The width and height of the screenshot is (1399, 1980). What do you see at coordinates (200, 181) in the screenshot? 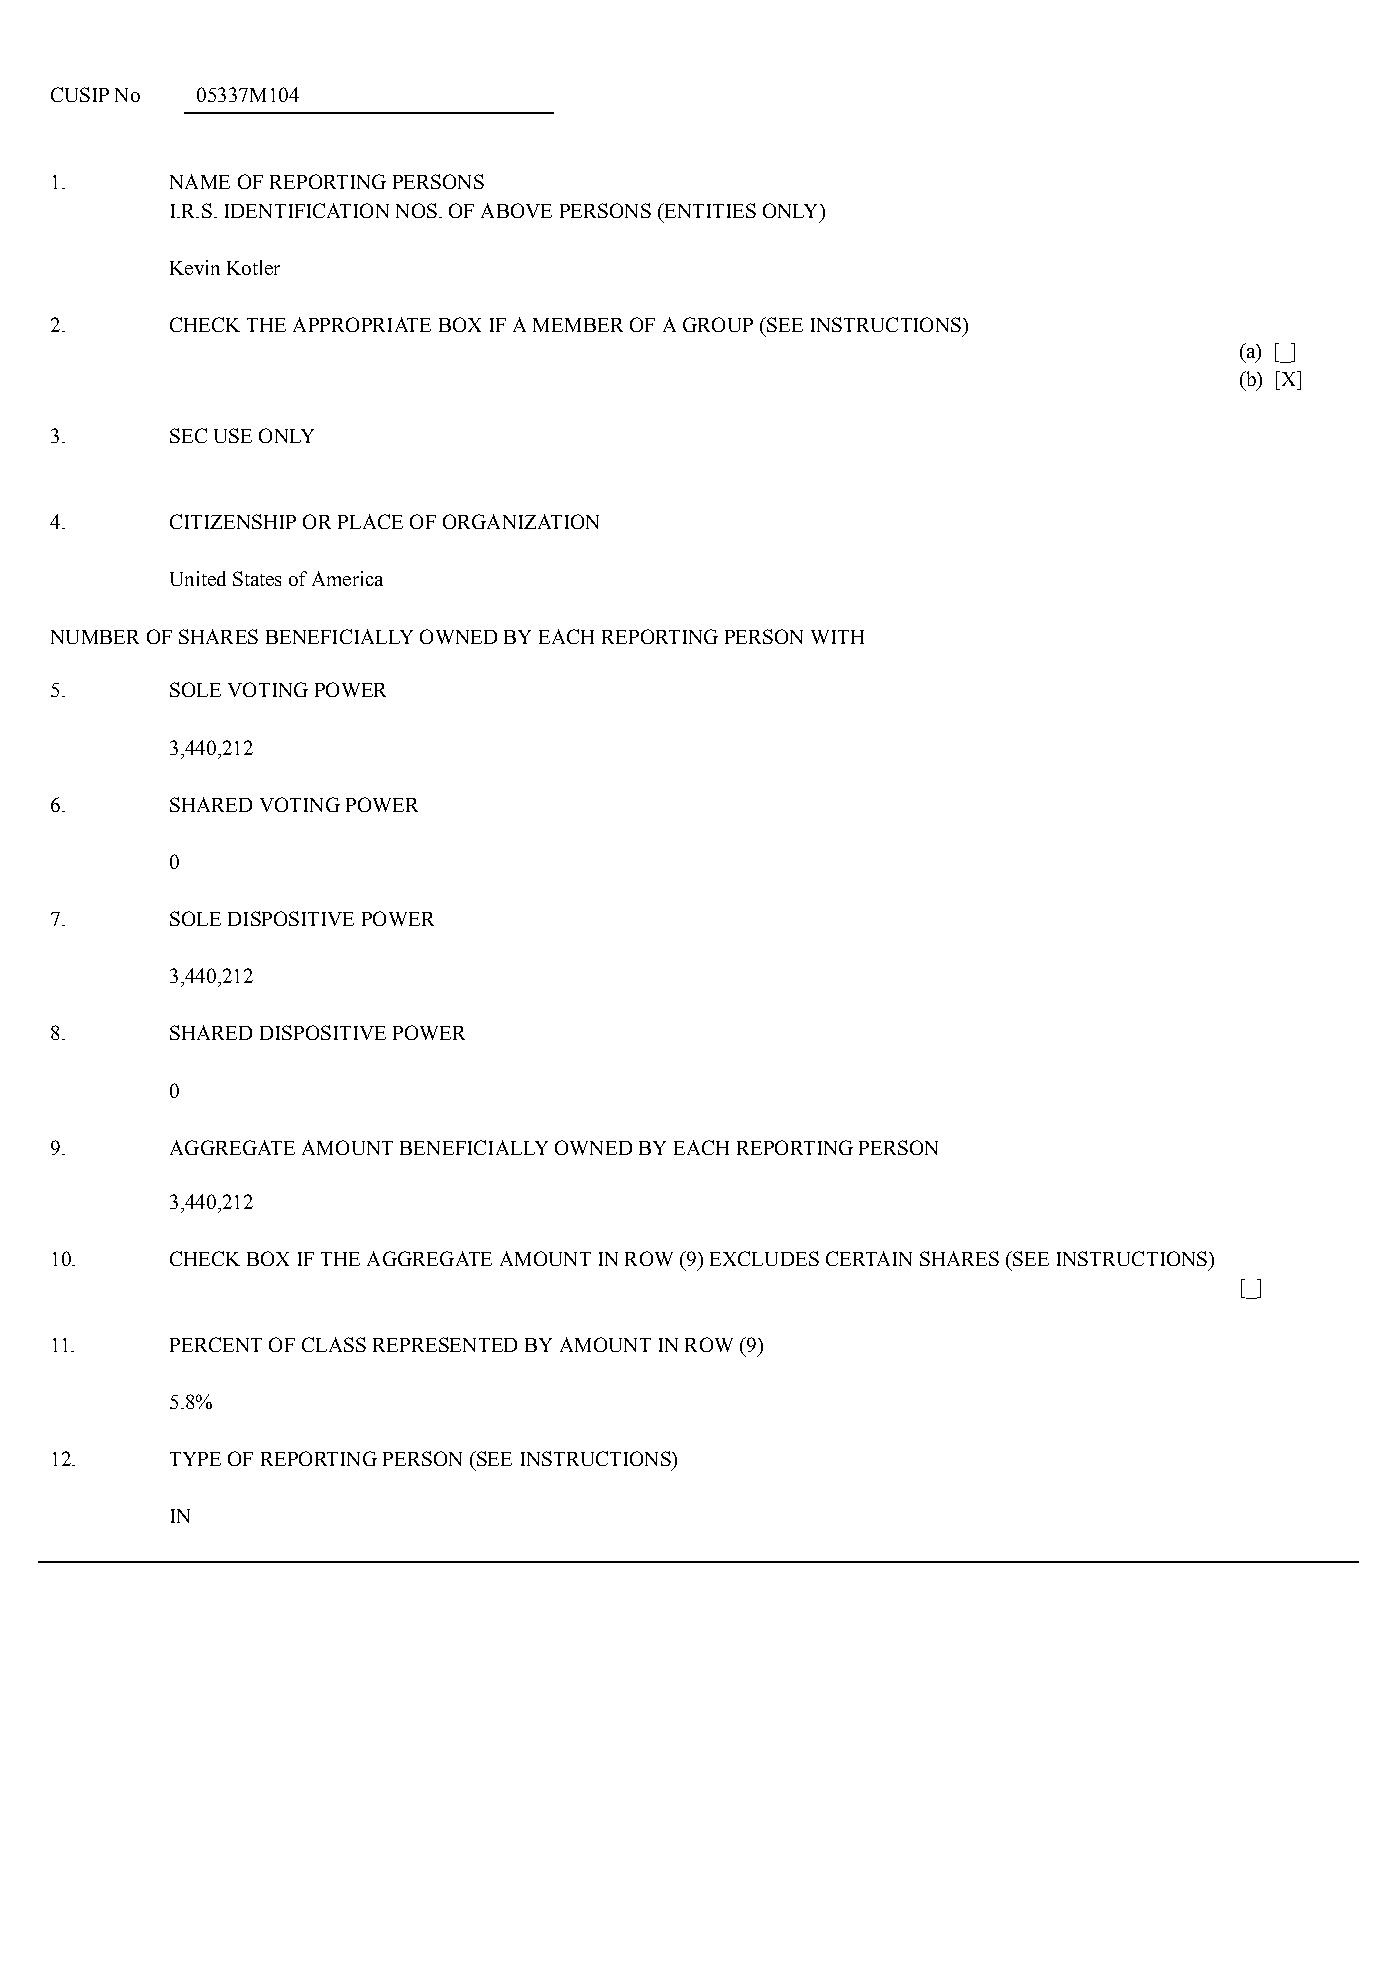
I see `NAME` at bounding box center [200, 181].
